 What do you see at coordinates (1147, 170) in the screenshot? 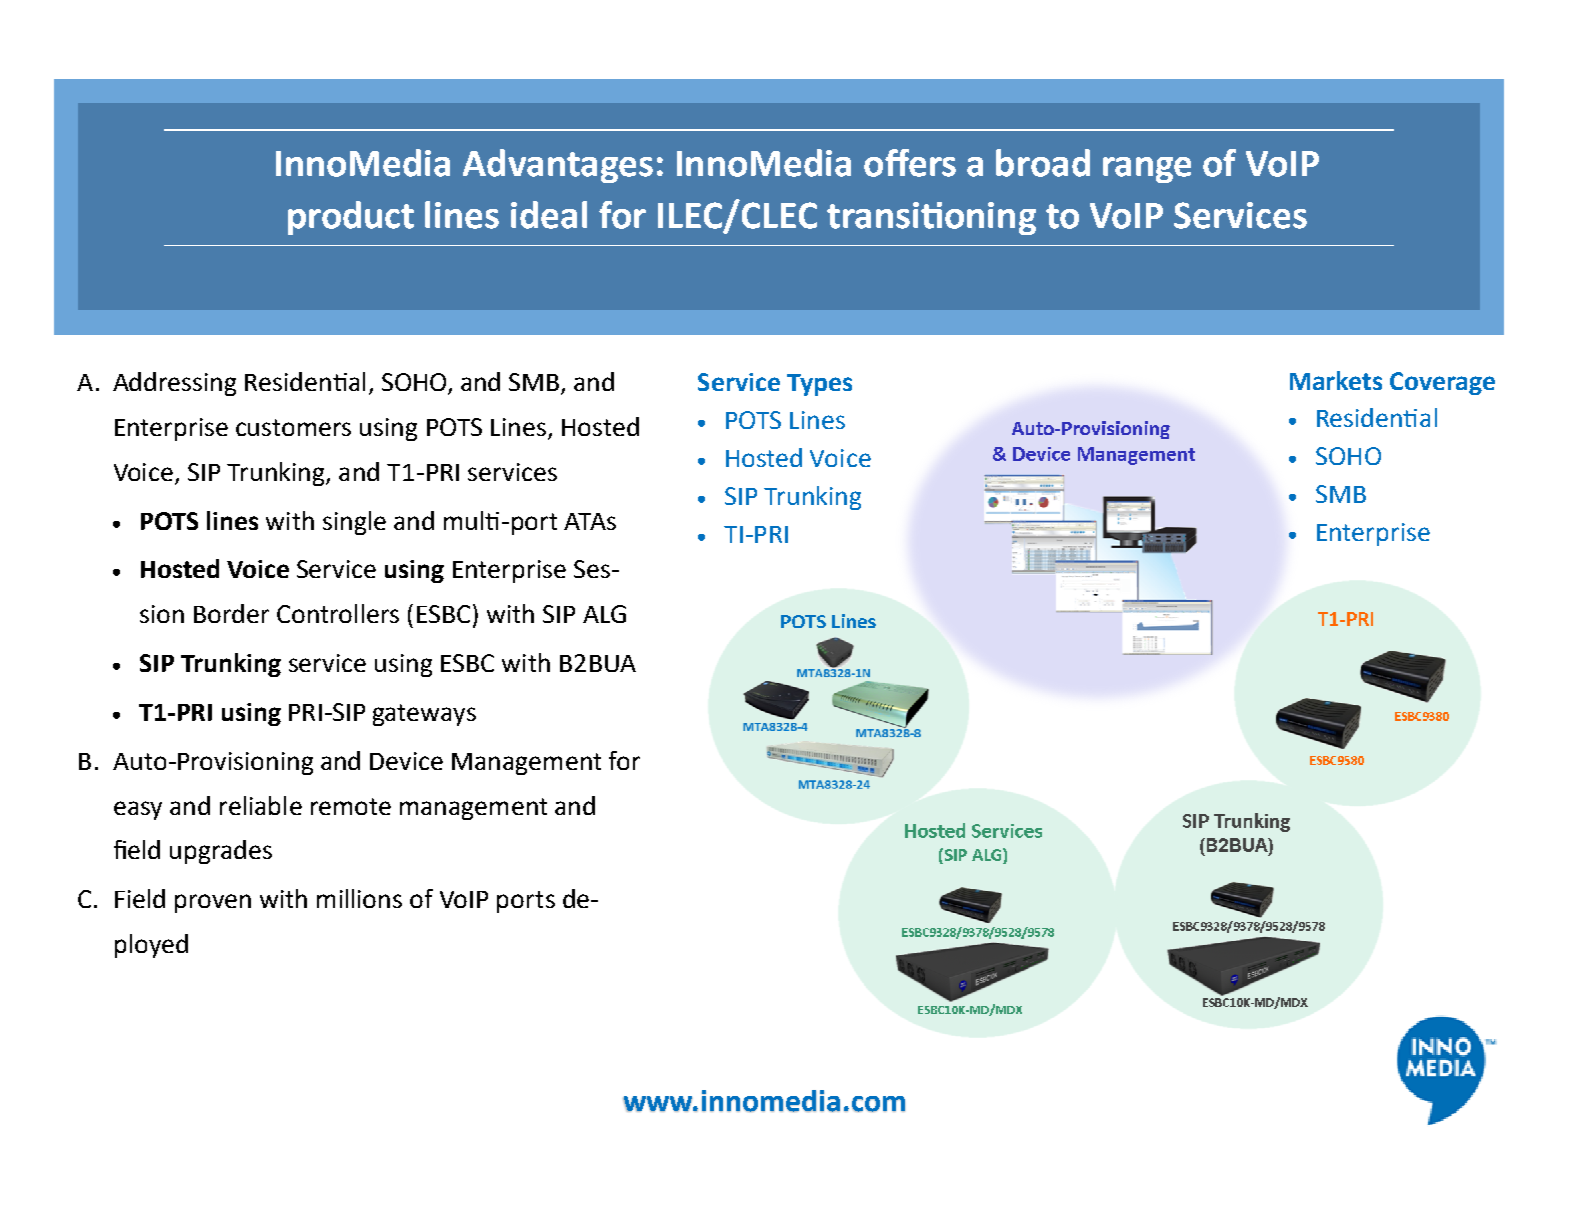
I see `range` at bounding box center [1147, 170].
